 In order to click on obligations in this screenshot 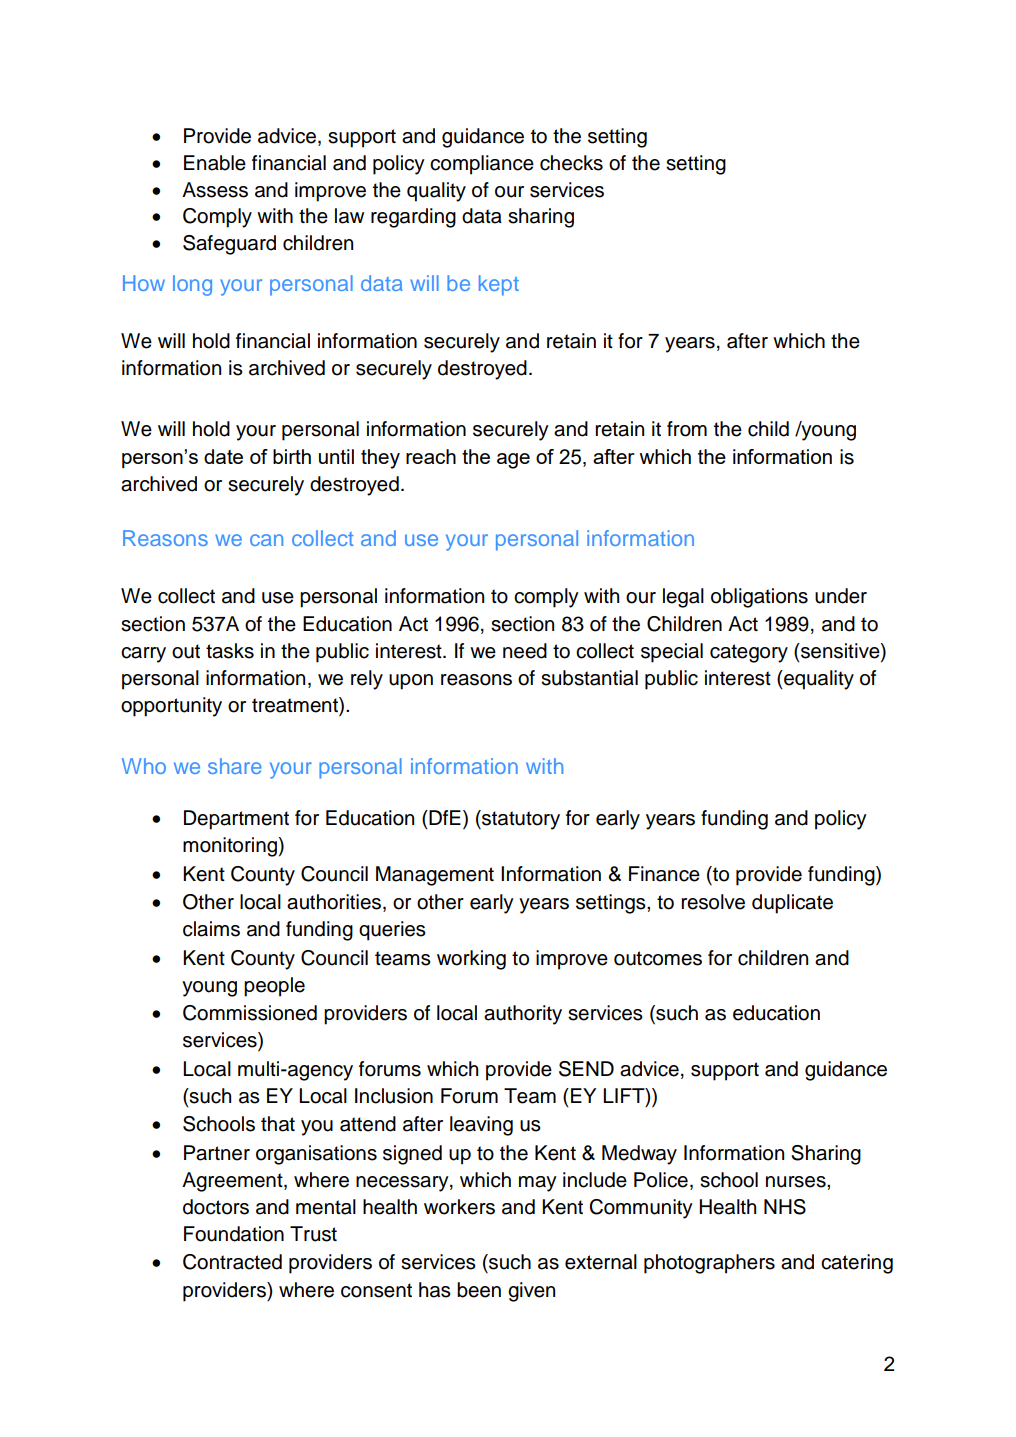, I will do `click(759, 598)`.
